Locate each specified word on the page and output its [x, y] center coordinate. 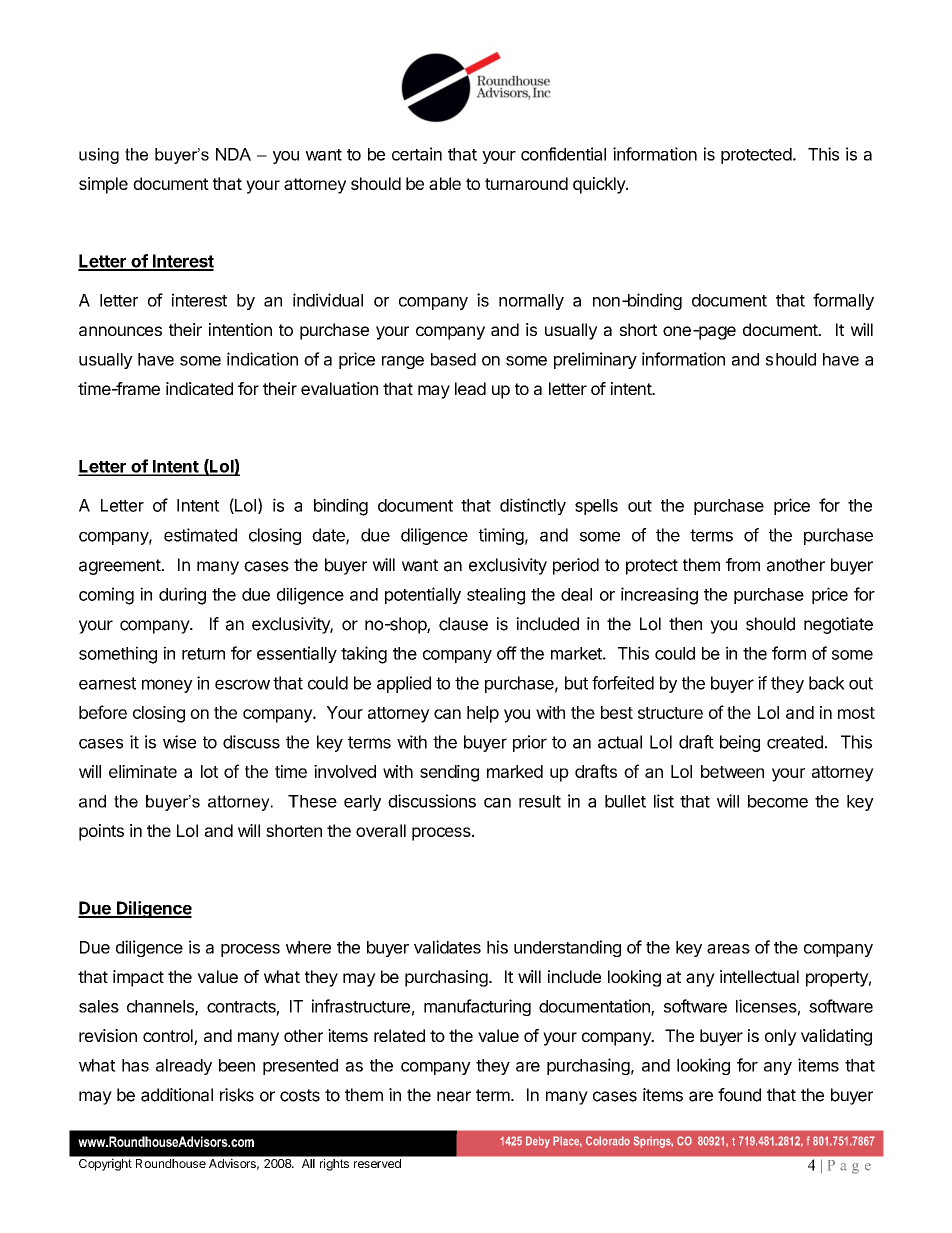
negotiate [838, 625]
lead [470, 388]
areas [728, 949]
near [454, 1096]
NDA [233, 154]
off [507, 653]
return [203, 654]
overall [381, 830]
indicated [199, 388]
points [101, 832]
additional [177, 1095]
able [445, 183]
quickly [600, 185]
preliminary [595, 360]
